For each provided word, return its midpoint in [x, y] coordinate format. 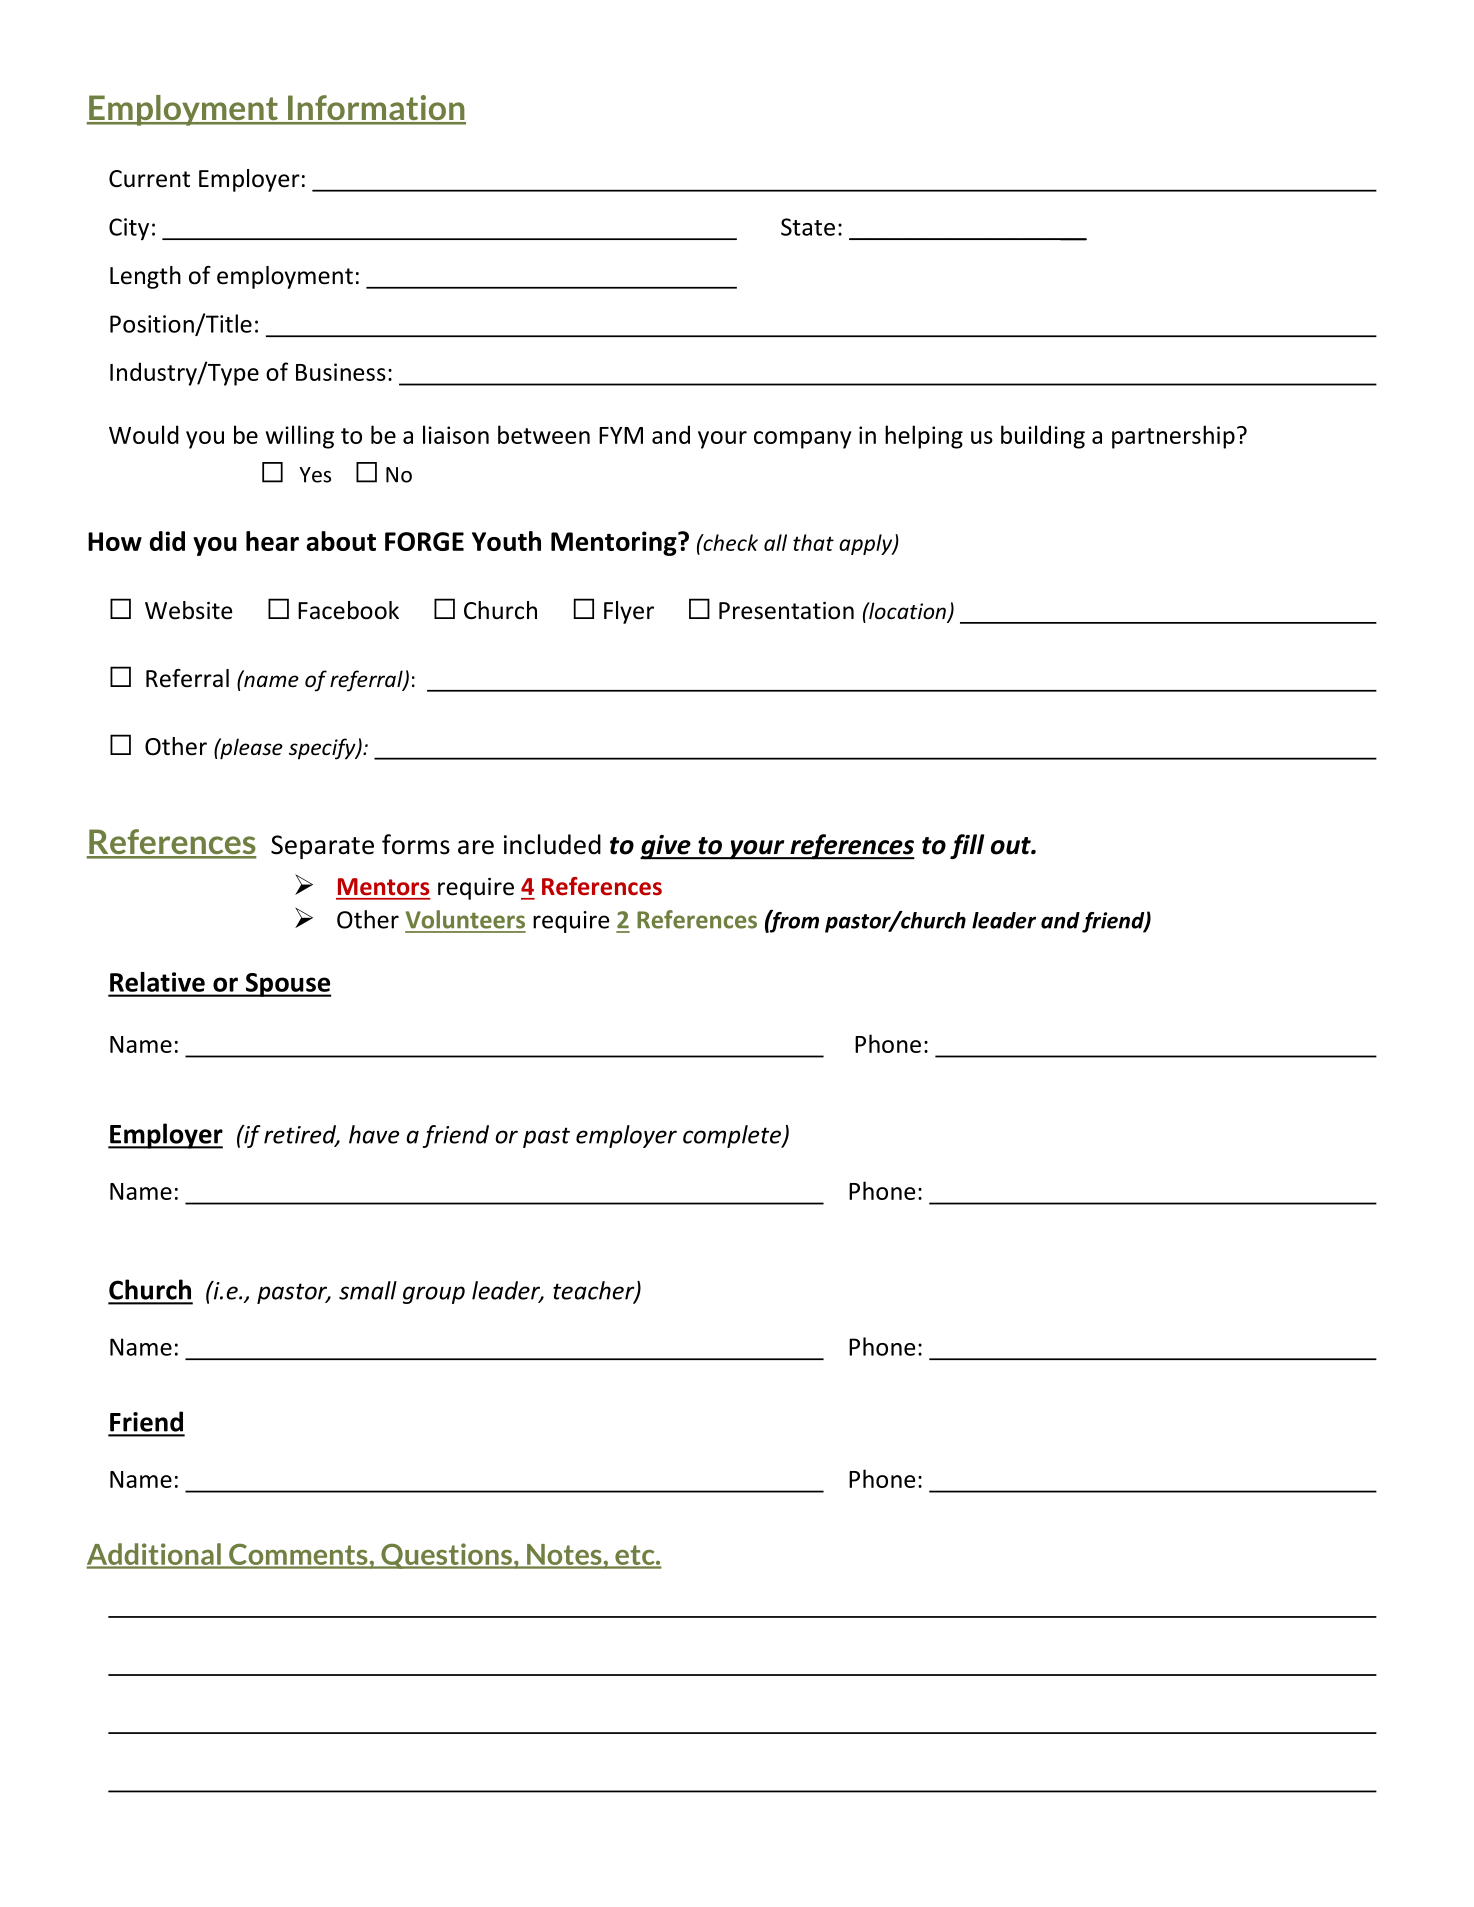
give [666, 847]
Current [149, 179]
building [1043, 437]
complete [733, 1136]
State [808, 227]
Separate [322, 847]
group [434, 1295]
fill [967, 846]
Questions [446, 1556]
